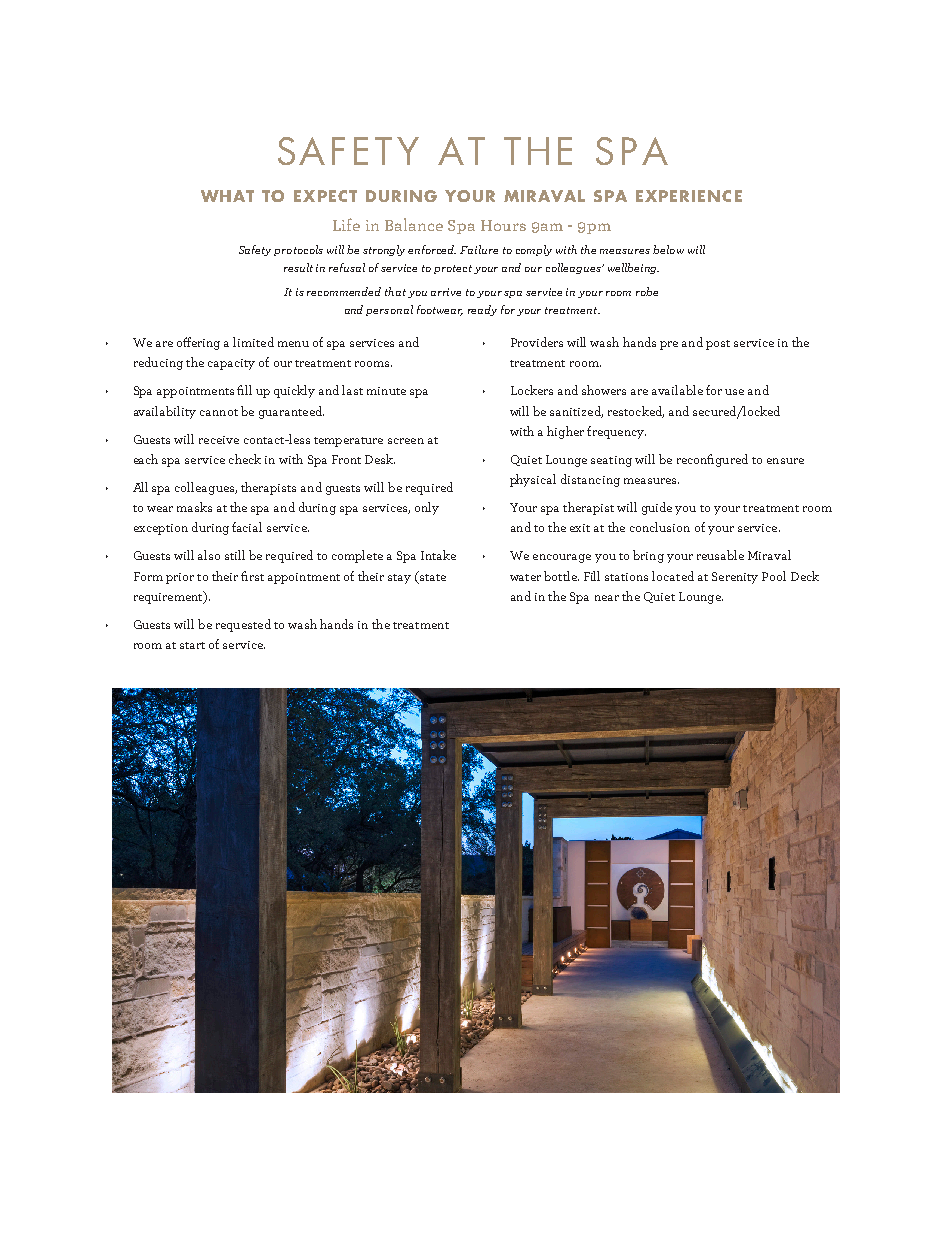 This screenshot has height=1233, width=952. What do you see at coordinates (607, 598) in the screenshot?
I see `near` at bounding box center [607, 598].
